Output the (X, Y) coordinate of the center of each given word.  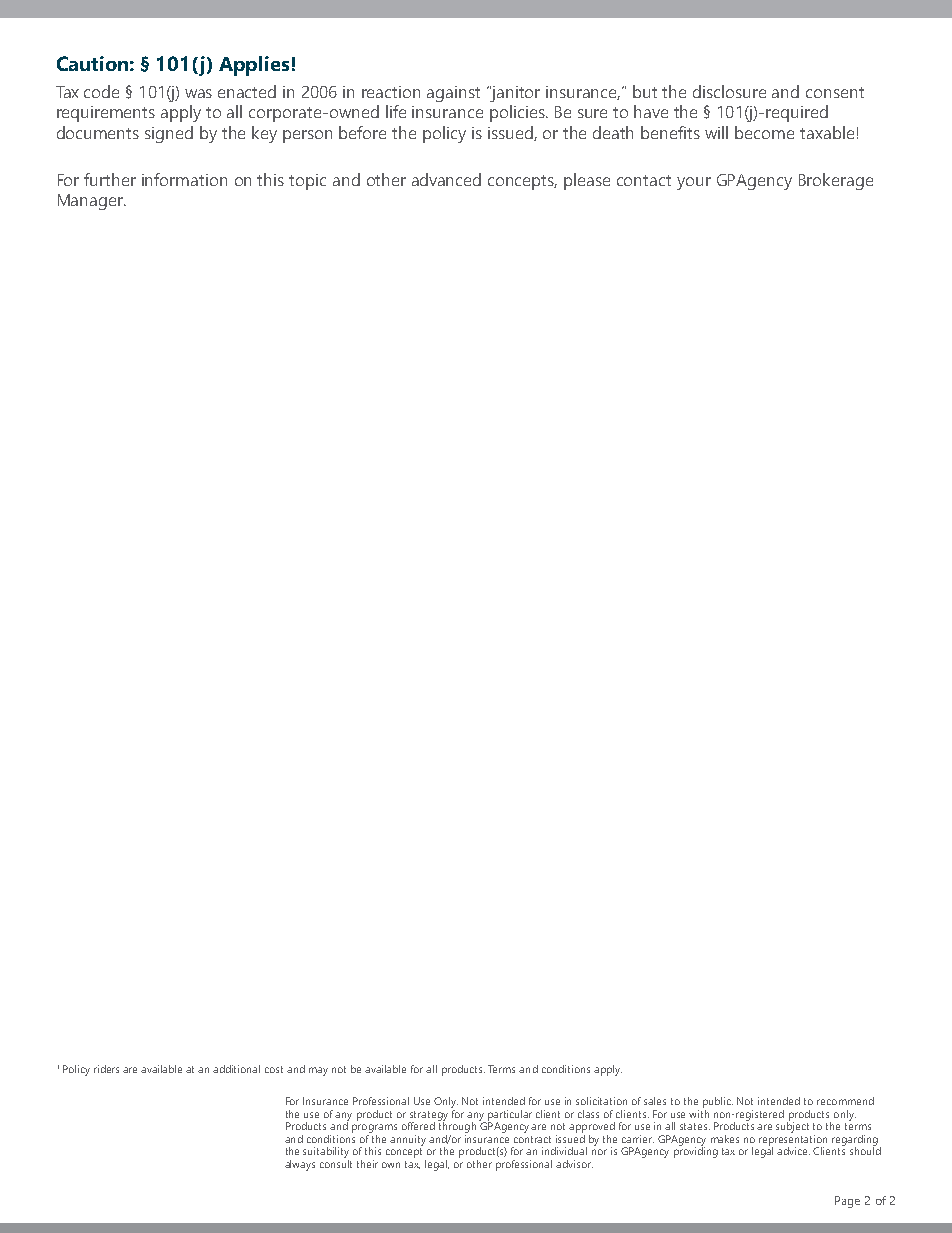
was (198, 93)
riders (106, 1069)
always (300, 1165)
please (587, 181)
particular (510, 1116)
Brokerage (836, 181)
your (694, 183)
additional (236, 1069)
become (764, 132)
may (318, 1071)
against (453, 94)
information (184, 179)
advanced (446, 179)
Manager (92, 202)
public (718, 1102)
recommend (845, 1101)
